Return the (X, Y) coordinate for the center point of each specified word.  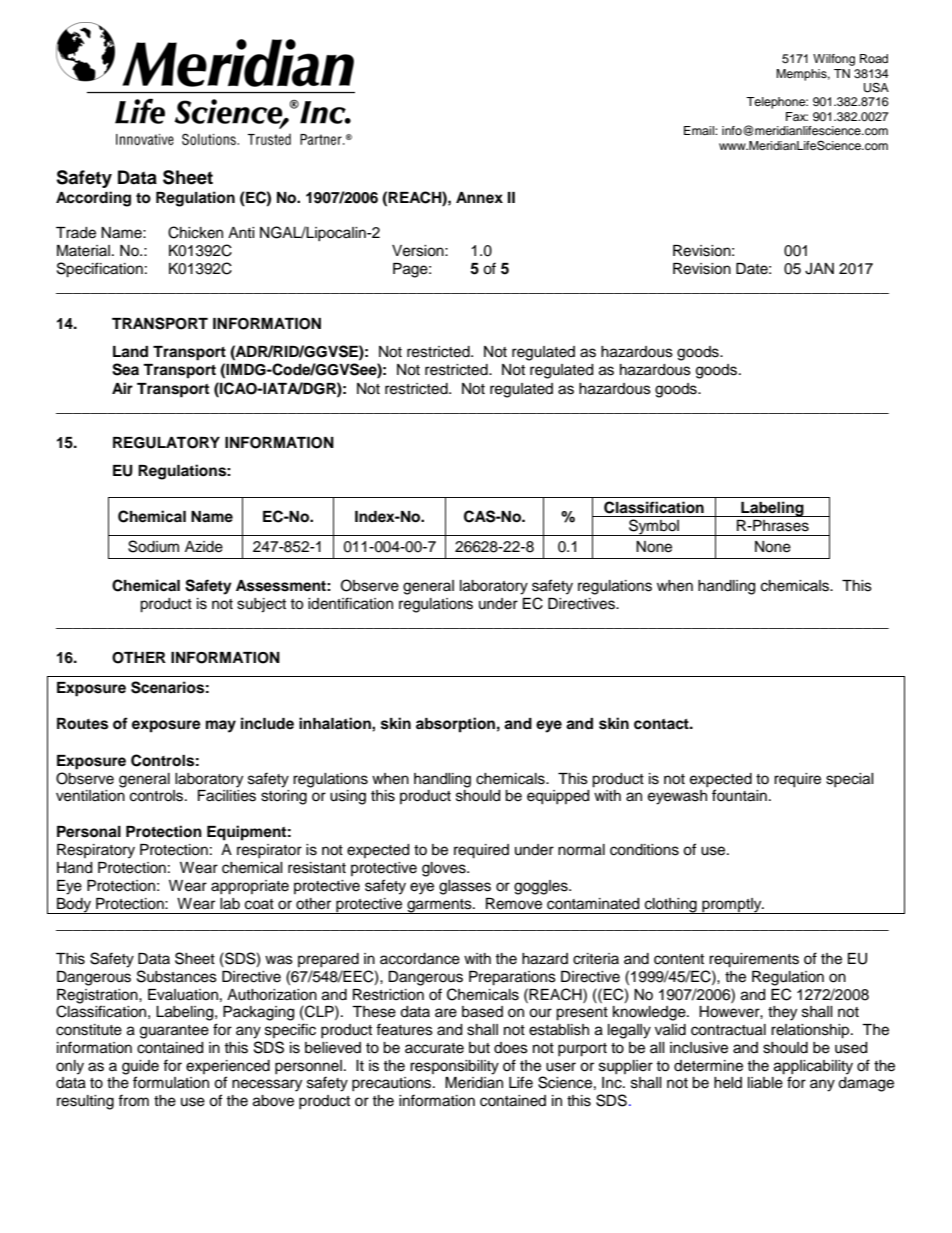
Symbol (654, 527)
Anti (241, 232)
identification (350, 603)
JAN (819, 269)
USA (876, 88)
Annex (479, 197)
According (93, 199)
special (850, 780)
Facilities (227, 796)
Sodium (153, 546)
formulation (171, 1082)
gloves (445, 869)
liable (765, 1083)
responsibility (454, 1067)
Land (130, 352)
